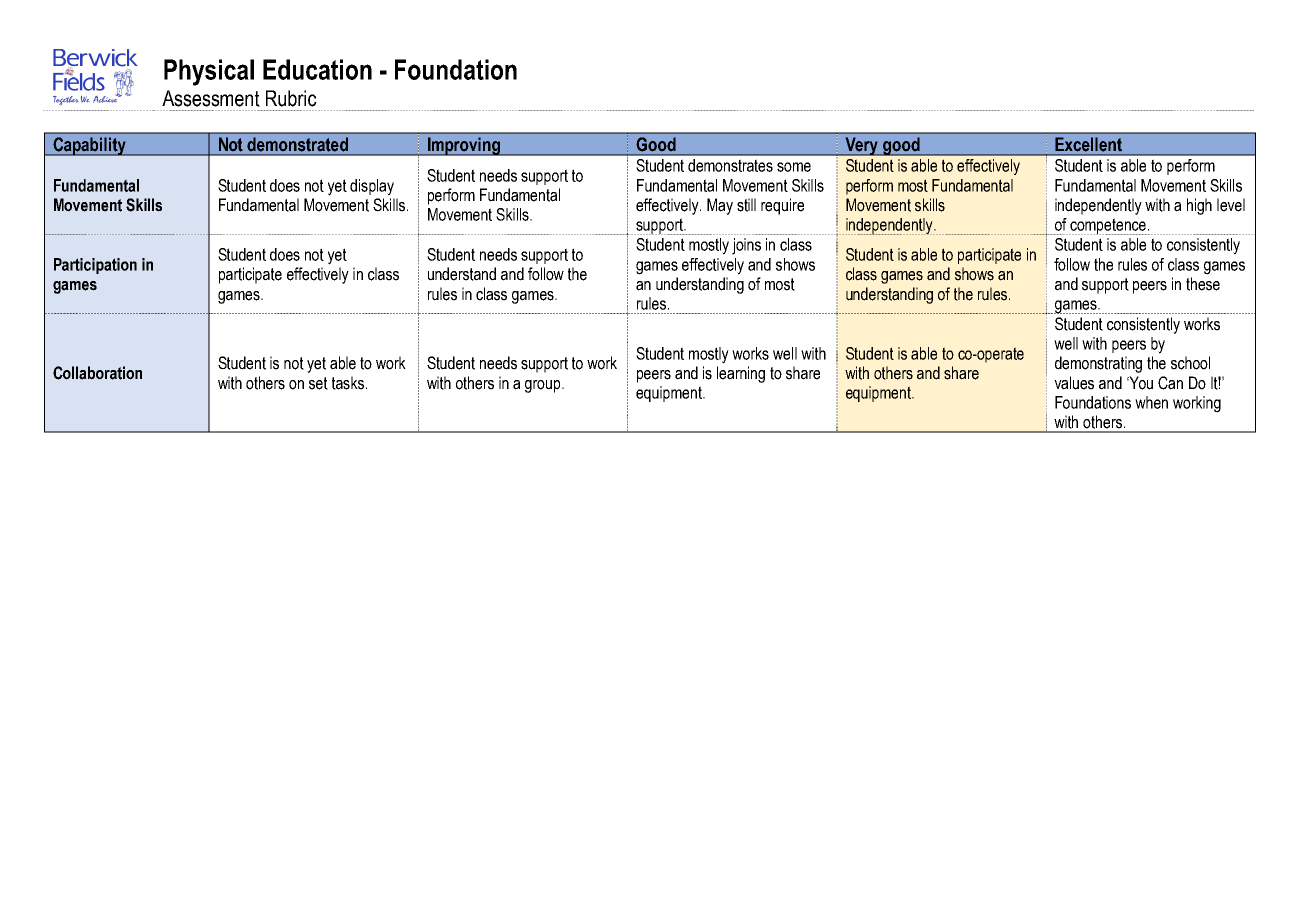  I want to click on joins, so click(746, 246).
